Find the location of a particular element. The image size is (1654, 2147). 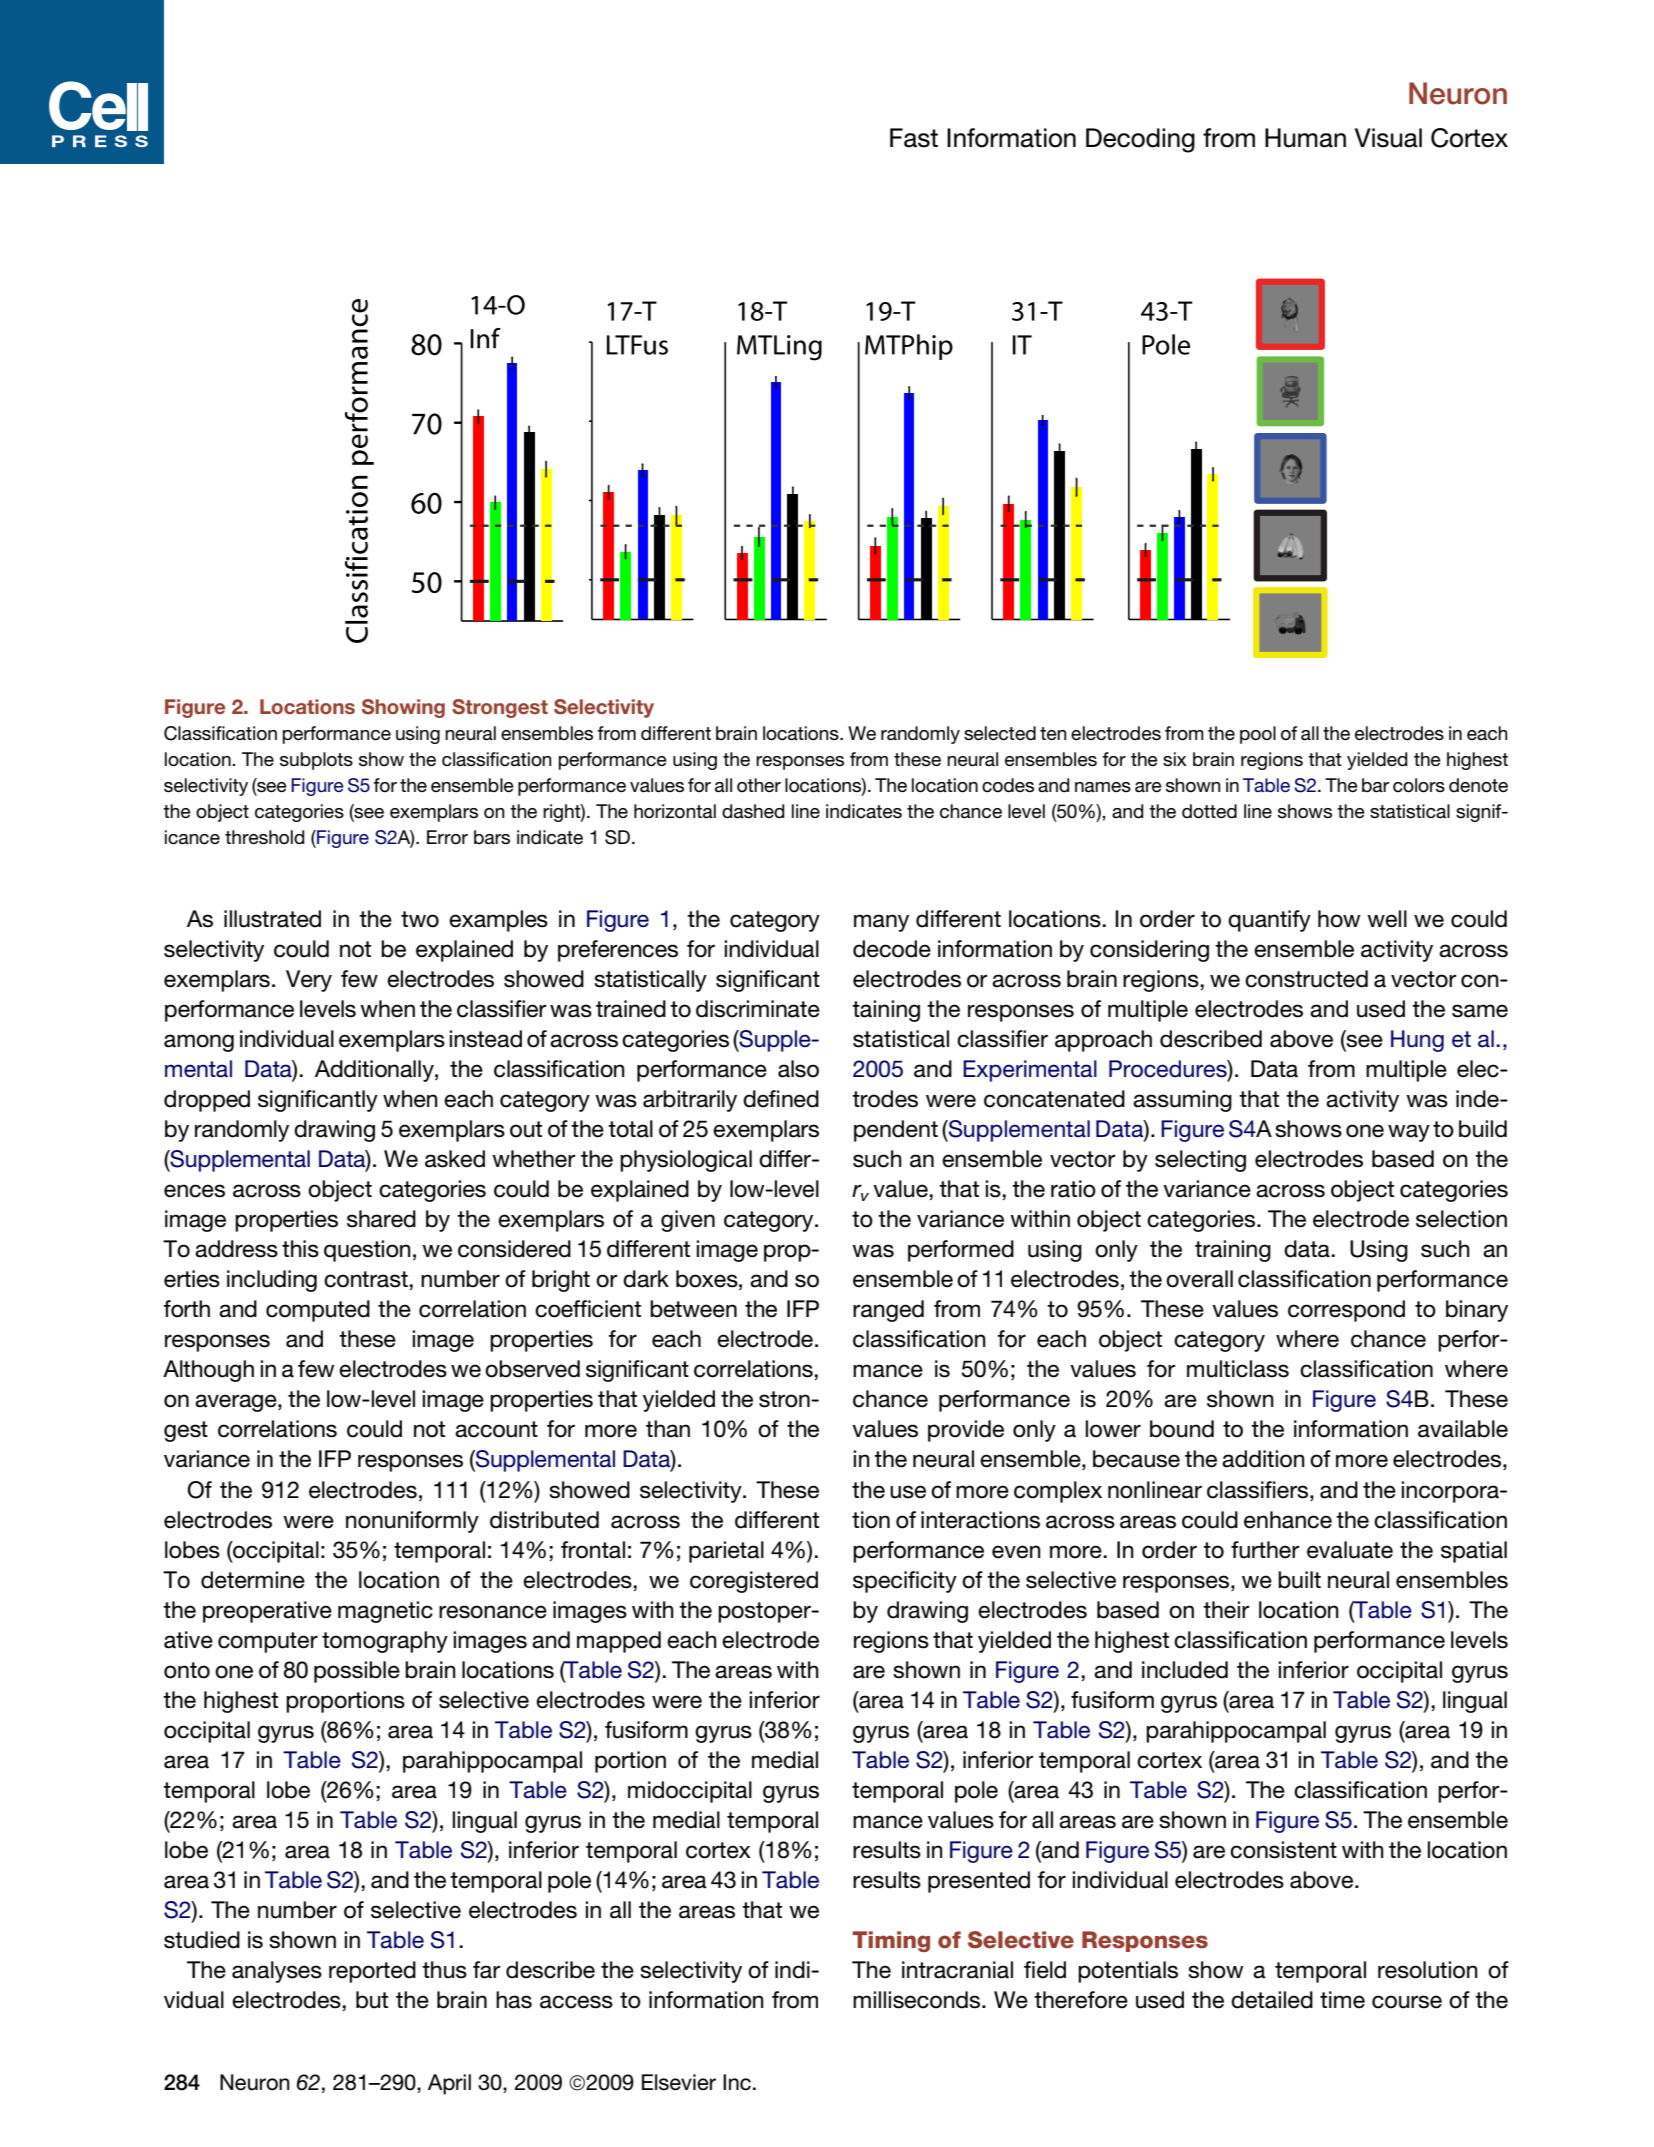

Human is located at coordinates (1305, 138).
